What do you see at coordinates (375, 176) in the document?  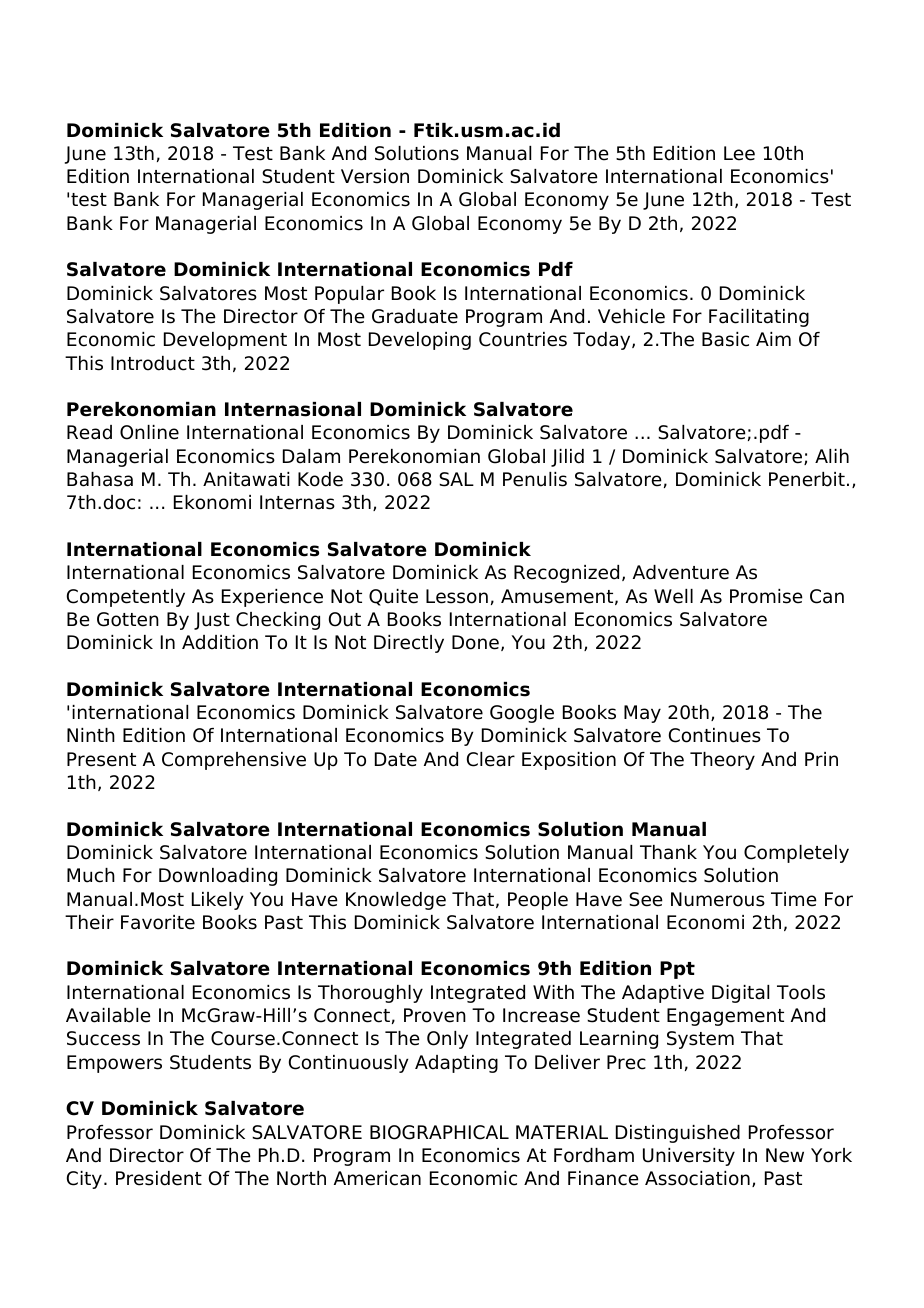 I see `Version` at bounding box center [375, 176].
